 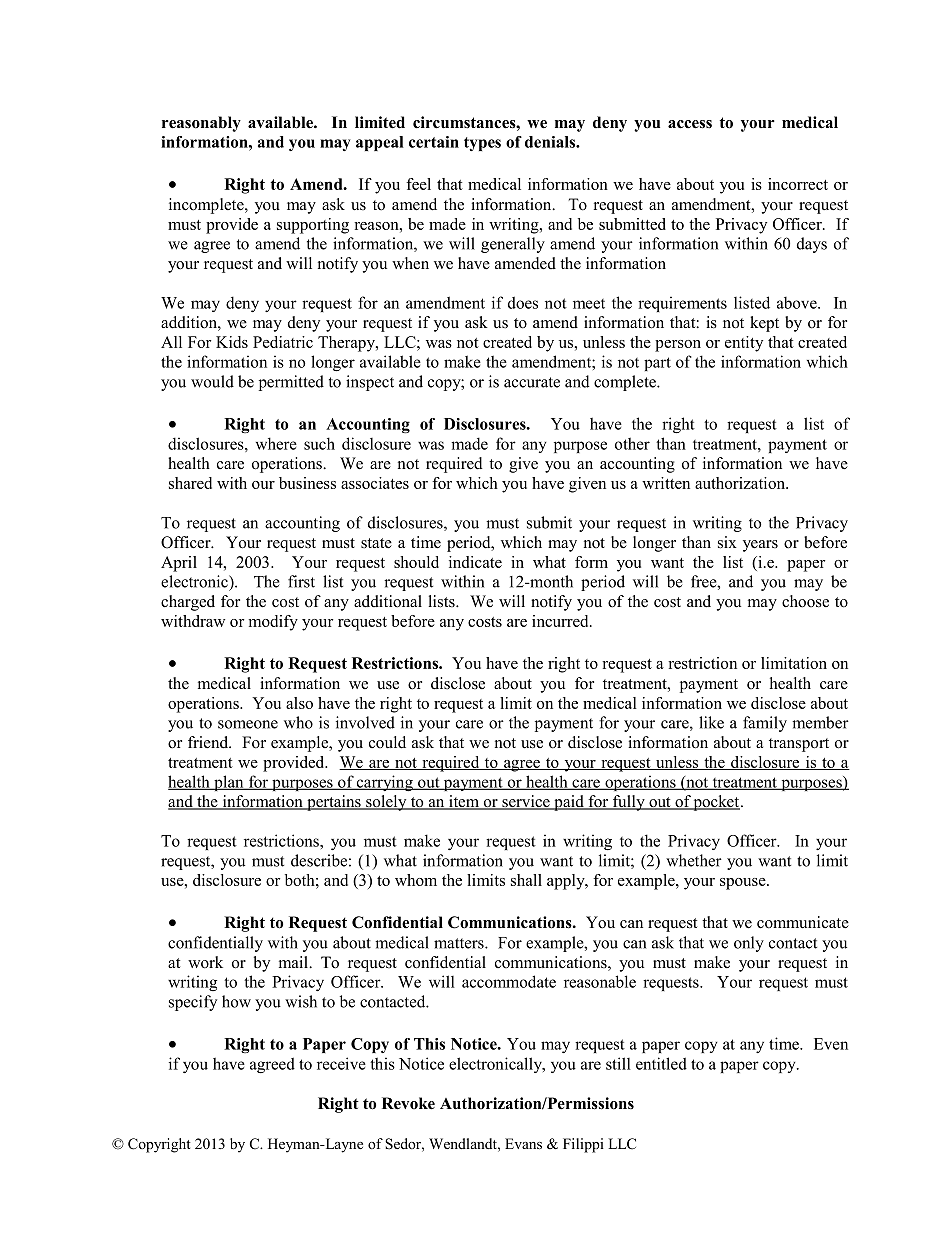 What do you see at coordinates (313, 226) in the document?
I see `supporting` at bounding box center [313, 226].
